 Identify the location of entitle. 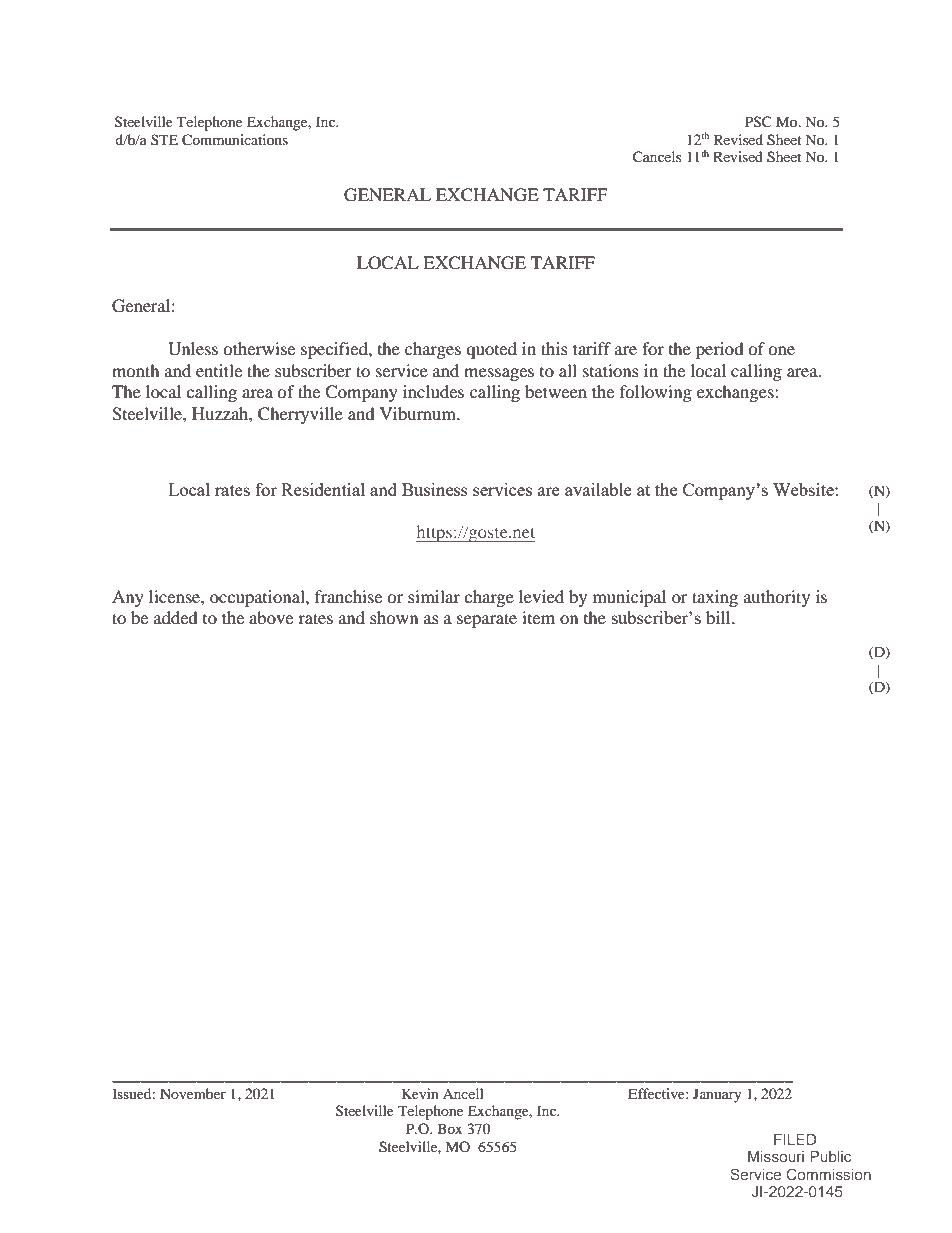
(219, 370).
